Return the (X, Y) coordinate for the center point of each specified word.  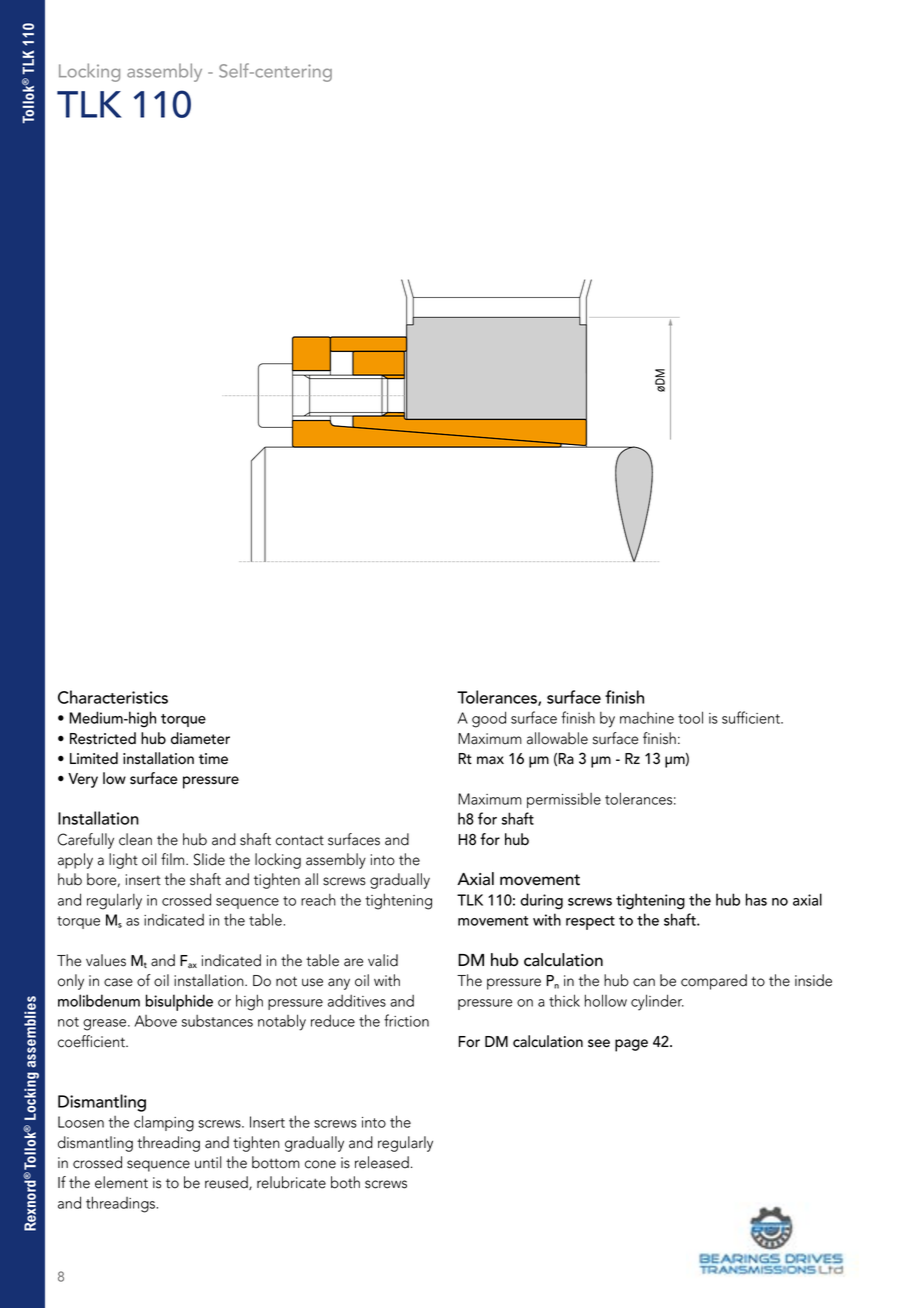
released (382, 1162)
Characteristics (113, 697)
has (756, 899)
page (631, 1045)
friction (406, 1020)
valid (383, 960)
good (489, 719)
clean (135, 839)
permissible (564, 800)
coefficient (92, 1041)
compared (714, 982)
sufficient (752, 717)
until (208, 1162)
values (106, 960)
